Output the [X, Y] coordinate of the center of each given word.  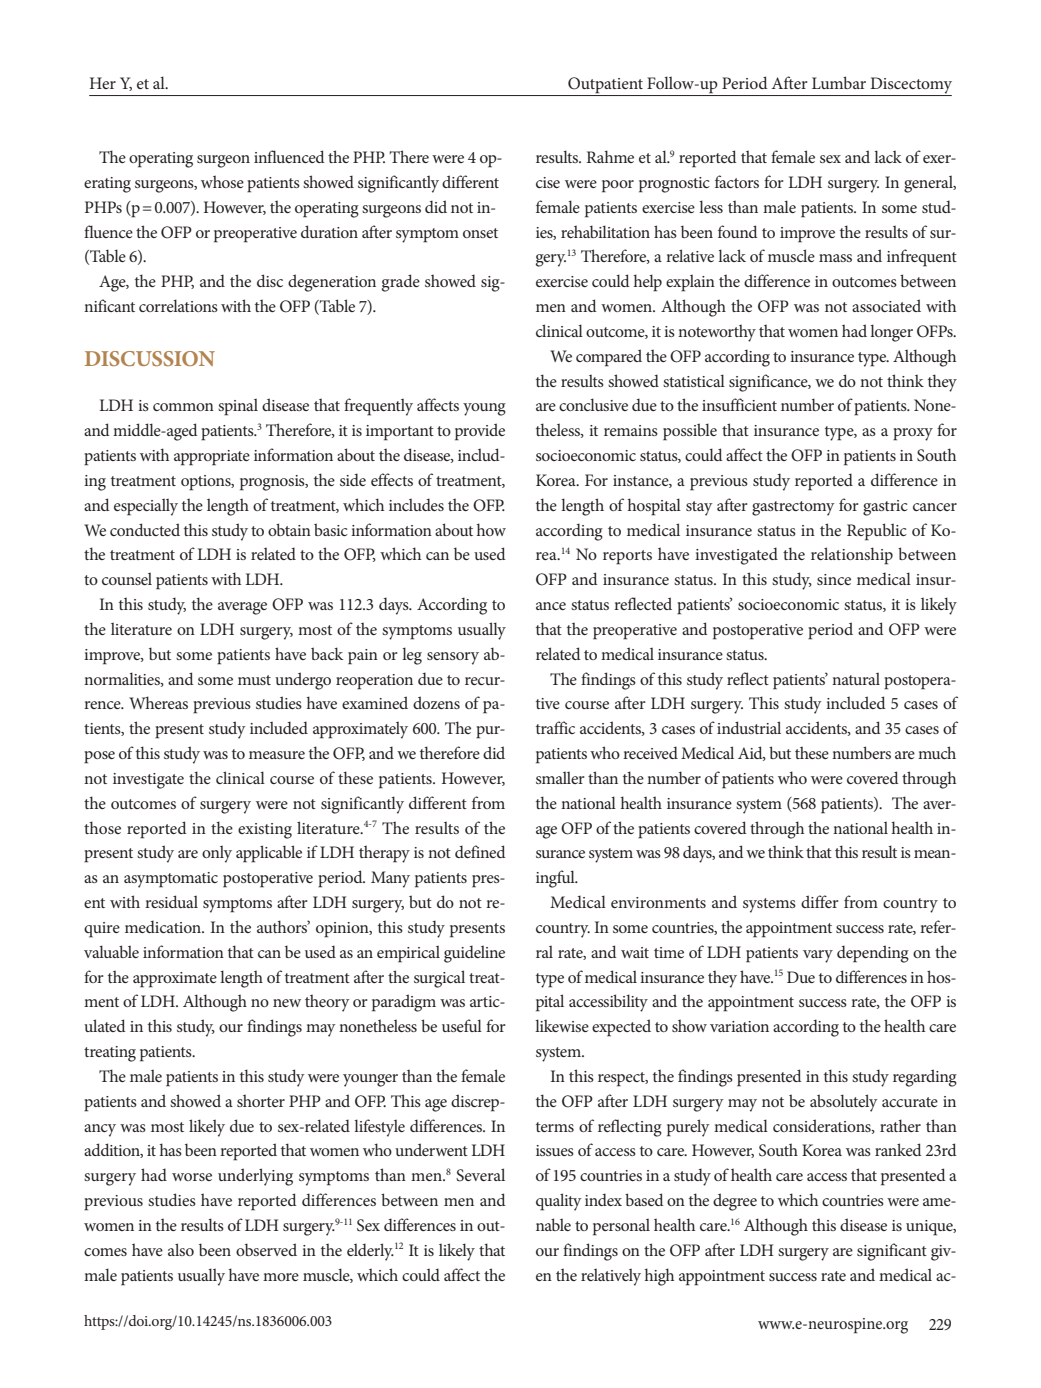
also [181, 1249]
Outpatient [605, 85]
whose [222, 181]
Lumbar [839, 82]
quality [558, 1202]
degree [735, 1202]
